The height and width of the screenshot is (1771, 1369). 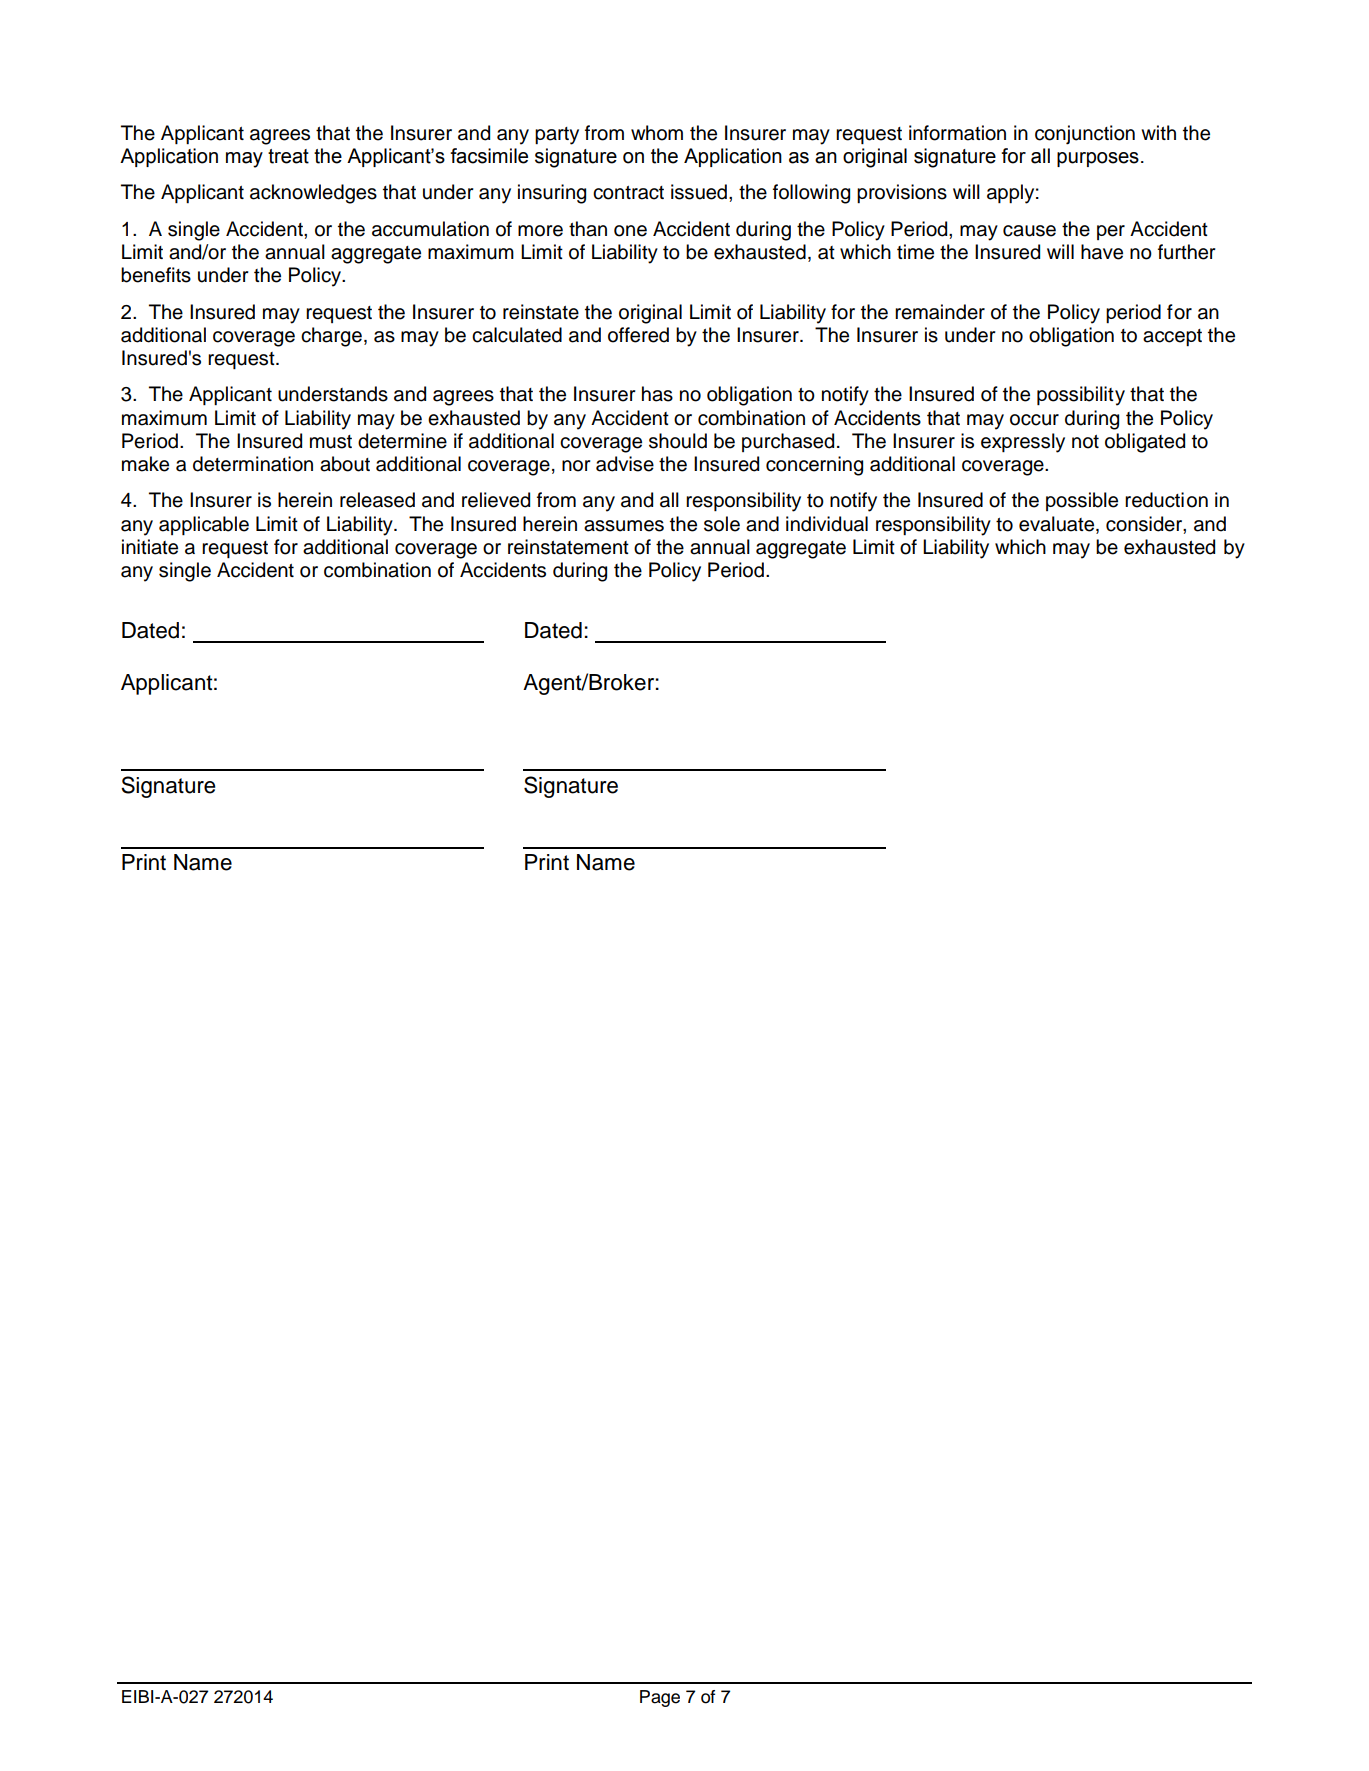 I want to click on evaluate, so click(x=1058, y=524).
